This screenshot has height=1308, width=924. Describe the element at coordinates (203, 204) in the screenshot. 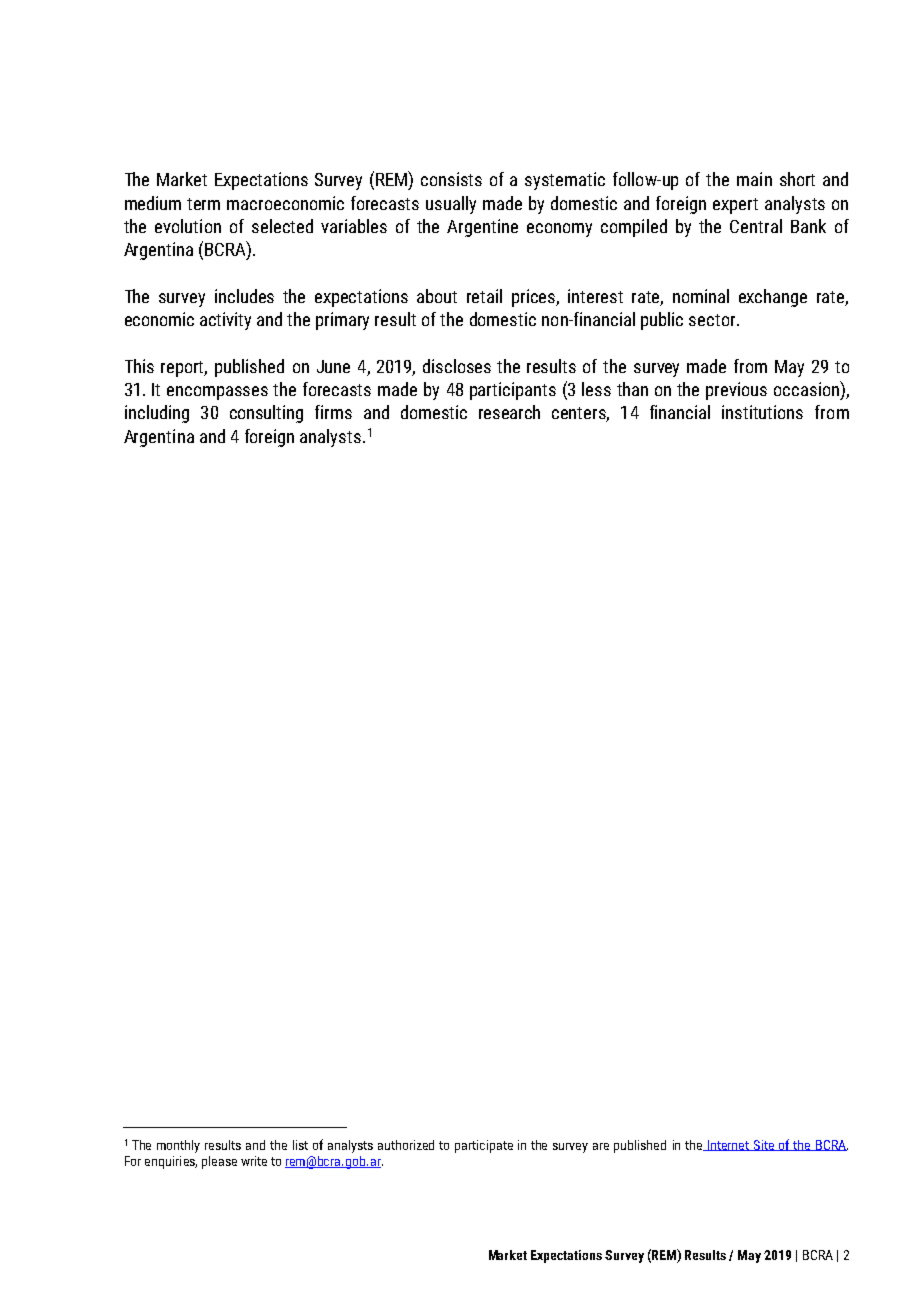

I see `term` at that location.
